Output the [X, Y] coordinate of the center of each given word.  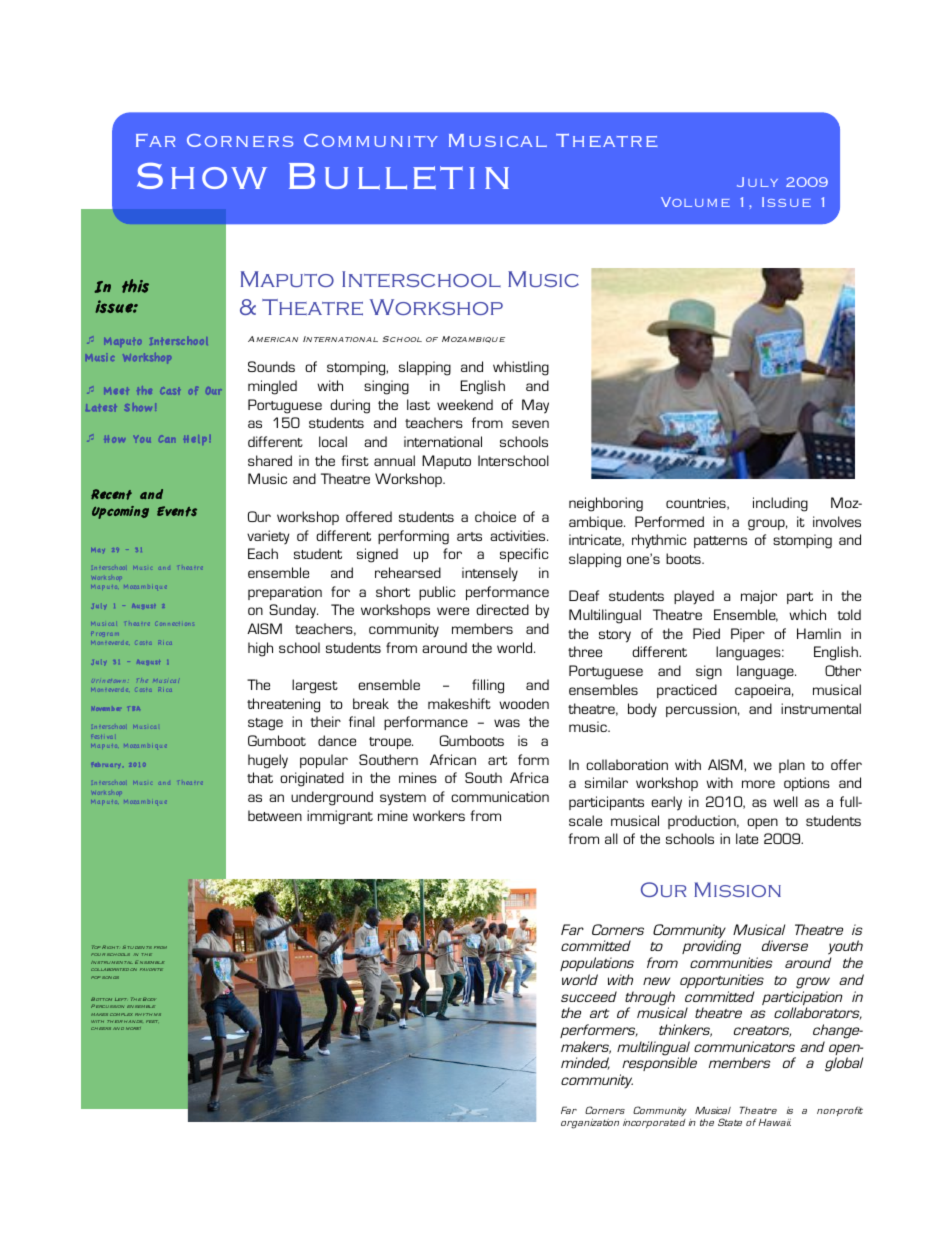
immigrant [340, 817]
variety [268, 537]
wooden [524, 703]
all [611, 838]
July [757, 182]
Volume [695, 202]
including [780, 504]
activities [519, 535]
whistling [521, 368]
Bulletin [399, 176]
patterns [720, 542]
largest [315, 686]
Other [843, 670]
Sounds [271, 366]
